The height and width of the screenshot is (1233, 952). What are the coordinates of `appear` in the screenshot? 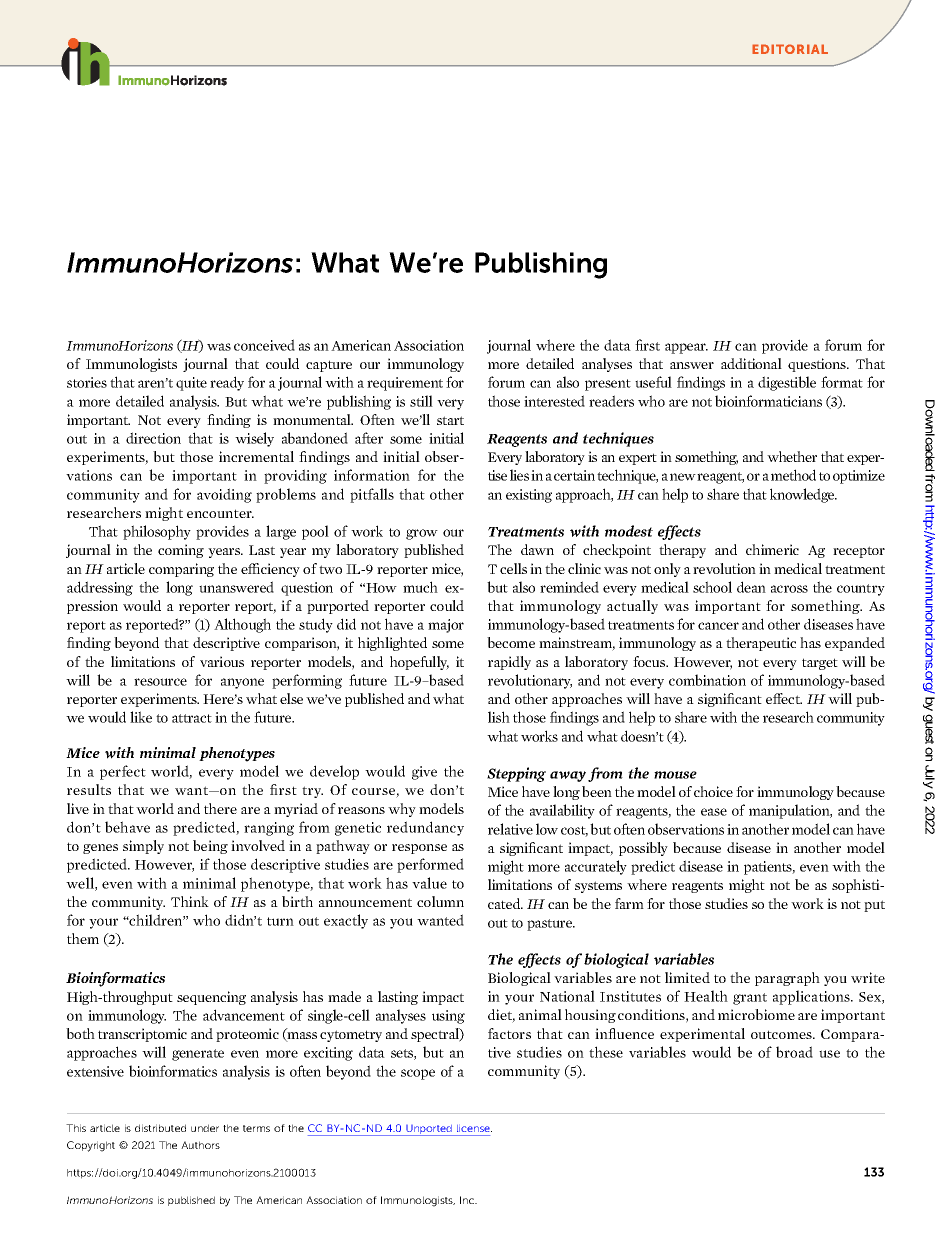 It's located at (686, 348).
